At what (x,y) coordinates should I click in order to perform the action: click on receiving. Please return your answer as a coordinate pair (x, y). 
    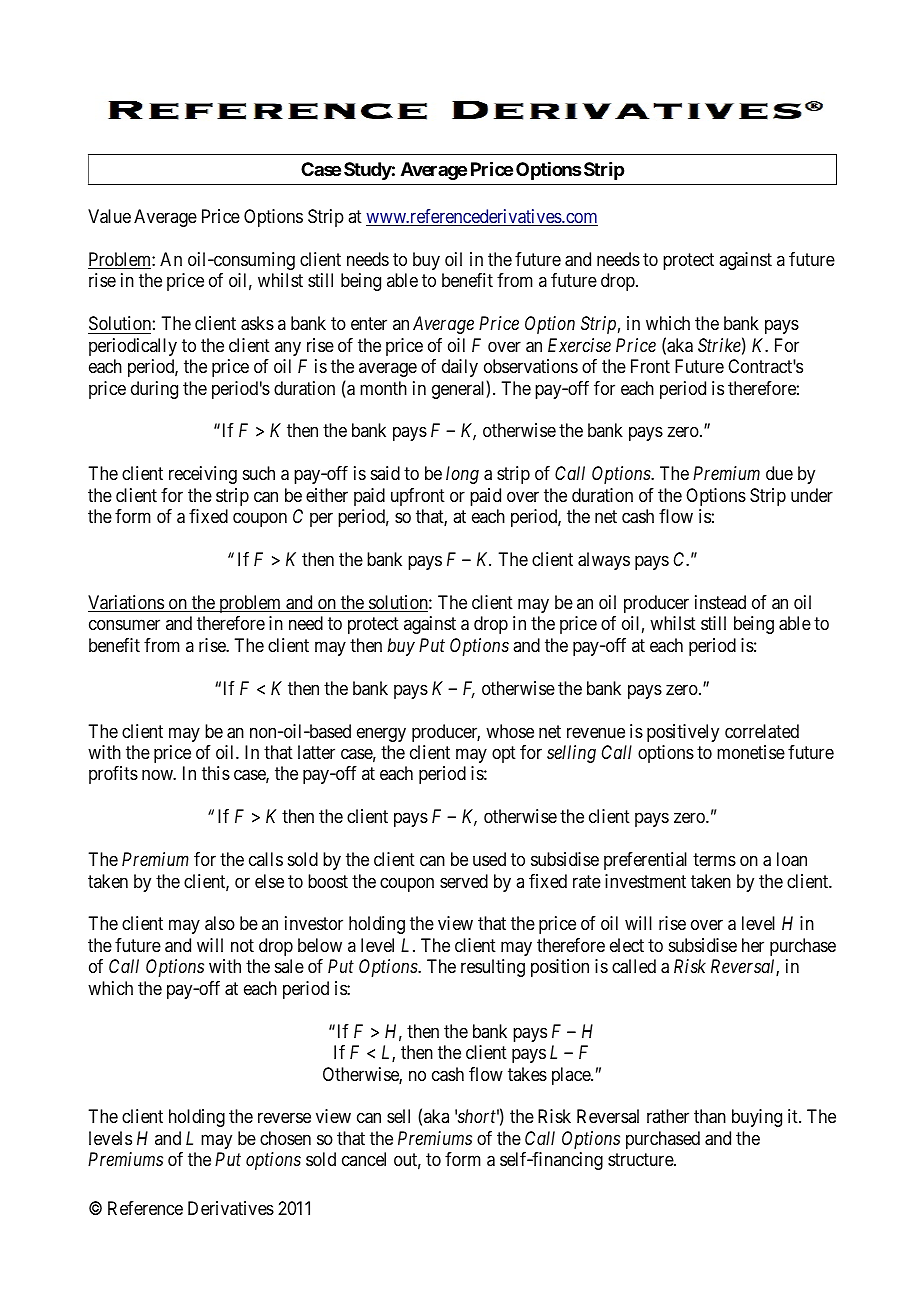
    Looking at the image, I should click on (203, 475).
